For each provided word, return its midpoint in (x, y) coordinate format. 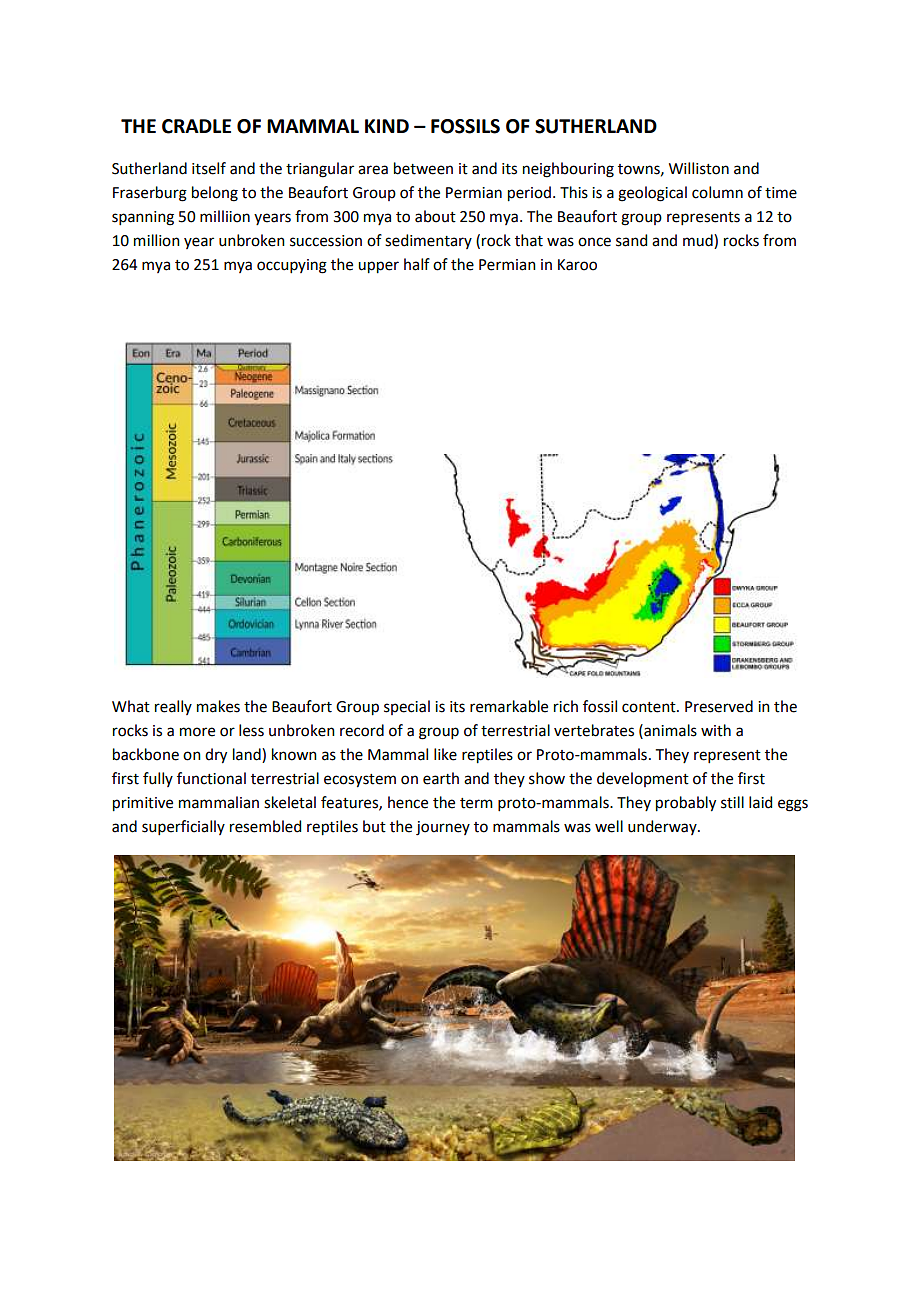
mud (699, 241)
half (417, 264)
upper (378, 267)
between (423, 168)
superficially (183, 827)
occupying (292, 266)
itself (209, 168)
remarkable (509, 706)
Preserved (719, 706)
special (407, 707)
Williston (699, 168)
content (650, 707)
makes (218, 706)
